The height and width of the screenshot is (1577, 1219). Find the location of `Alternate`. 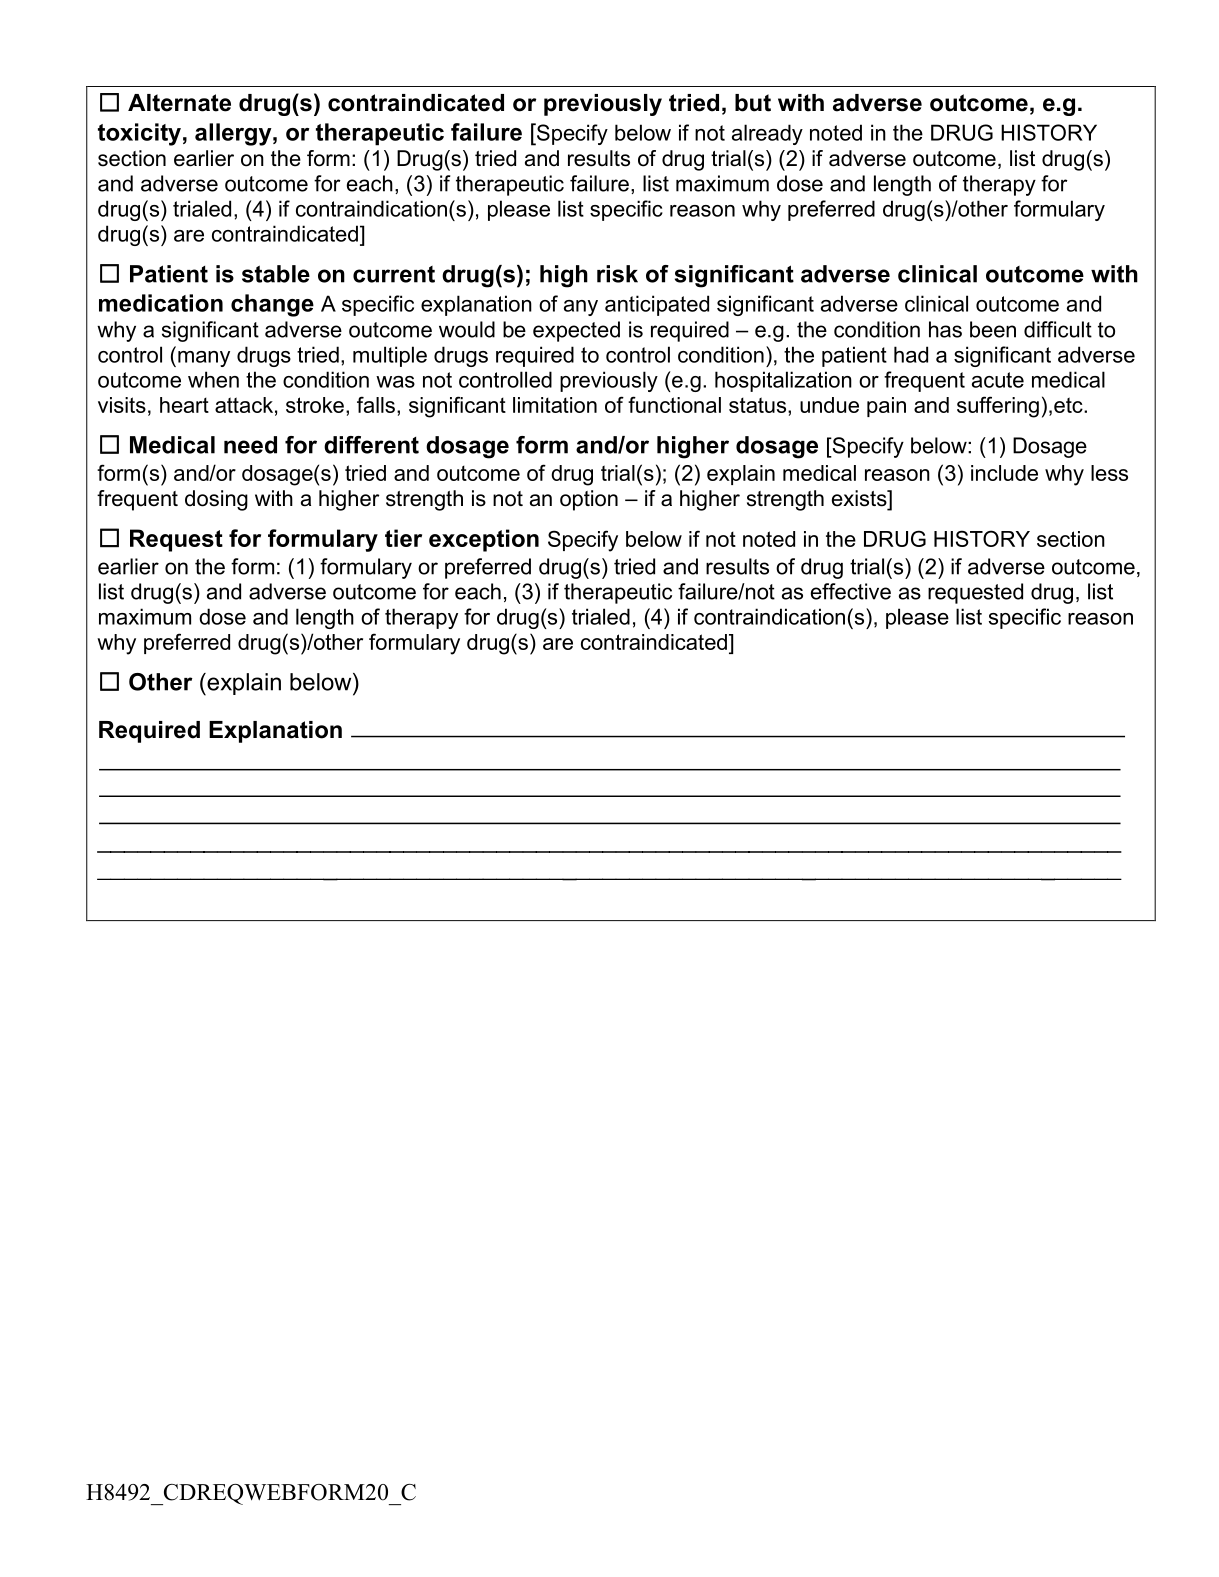

Alternate is located at coordinates (179, 103).
